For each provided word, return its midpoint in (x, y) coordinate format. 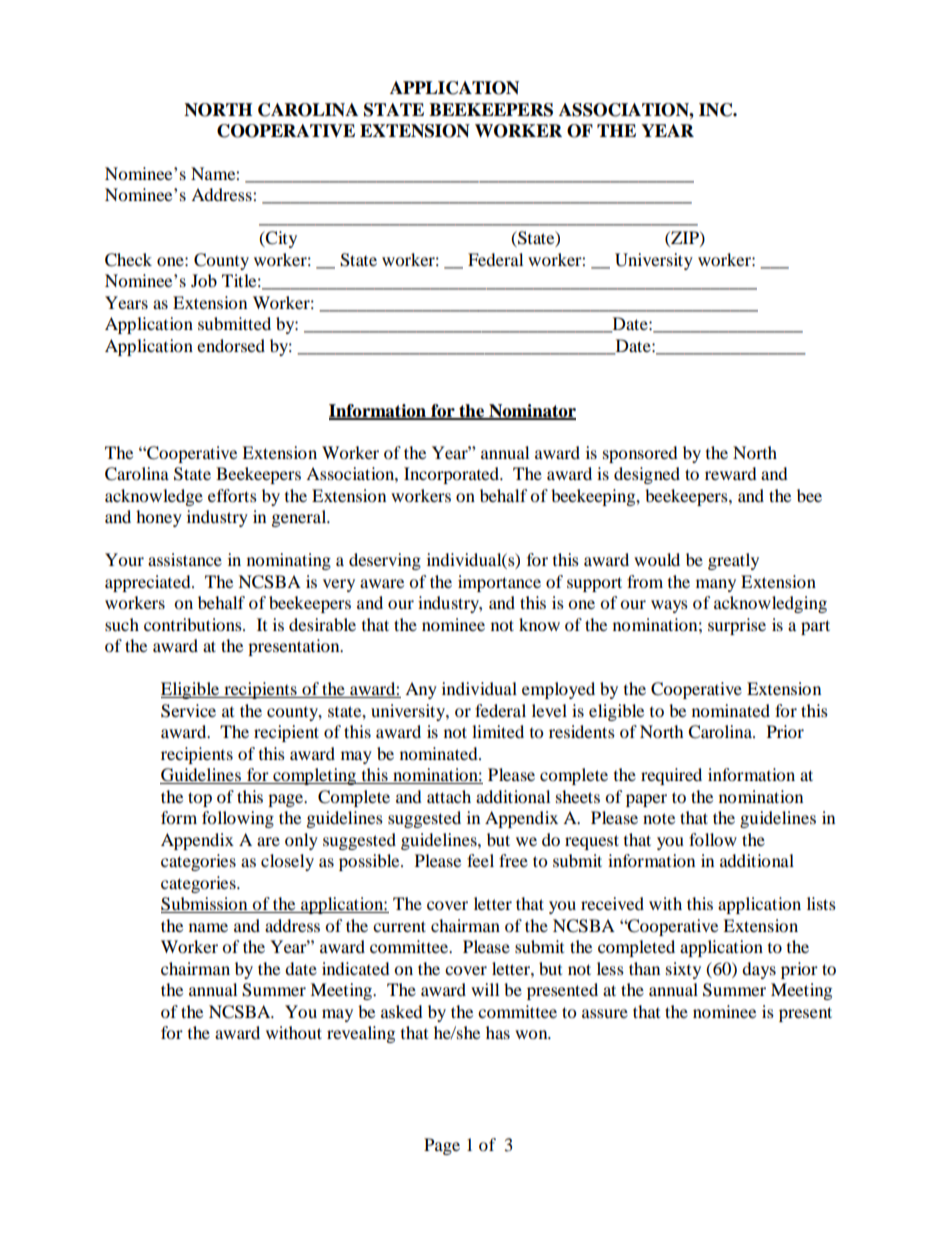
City (280, 239)
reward (731, 473)
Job (204, 280)
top (200, 799)
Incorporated (452, 475)
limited (498, 731)
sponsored (640, 454)
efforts (232, 495)
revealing (361, 1034)
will (485, 989)
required (671, 776)
